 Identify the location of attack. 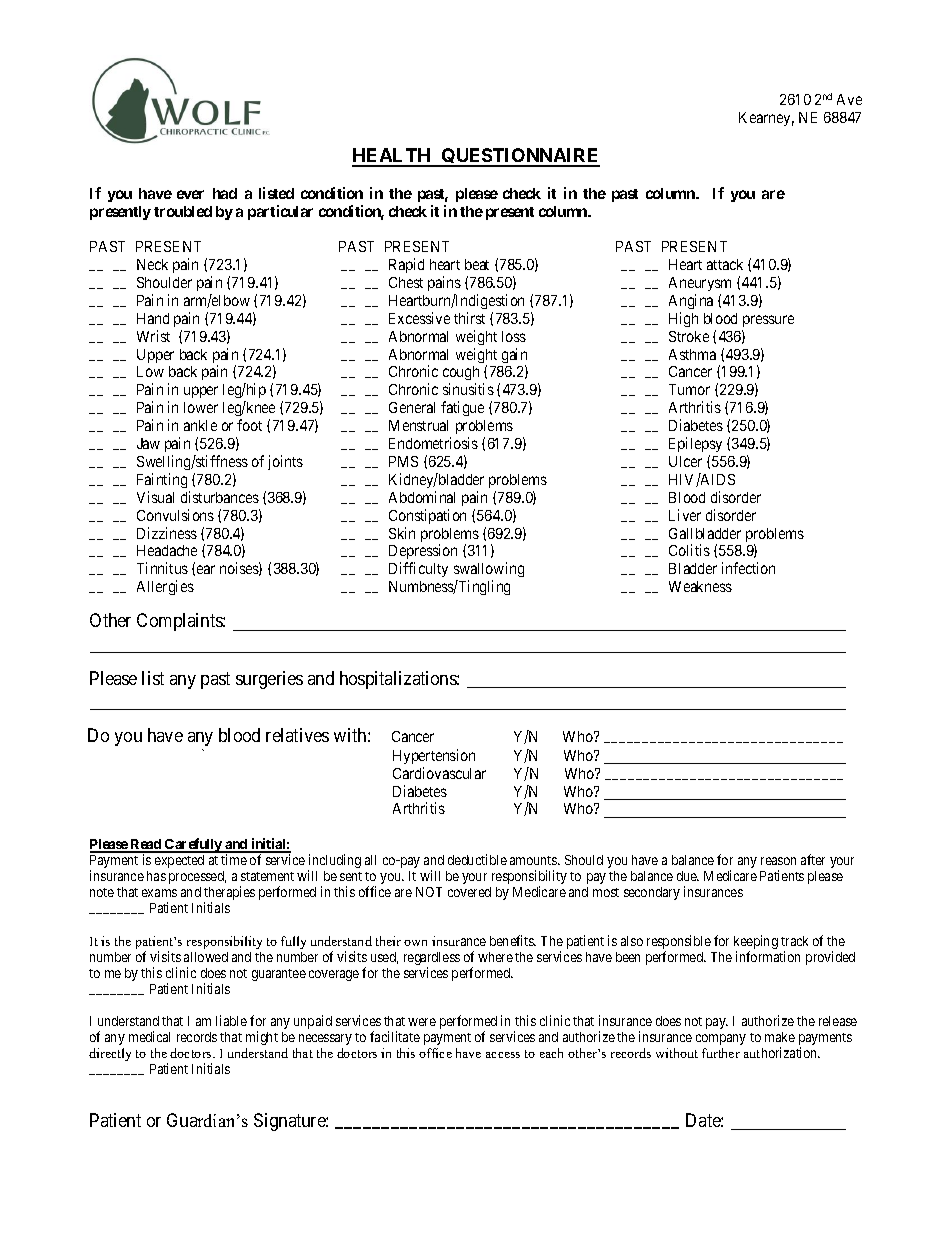
(725, 264).
